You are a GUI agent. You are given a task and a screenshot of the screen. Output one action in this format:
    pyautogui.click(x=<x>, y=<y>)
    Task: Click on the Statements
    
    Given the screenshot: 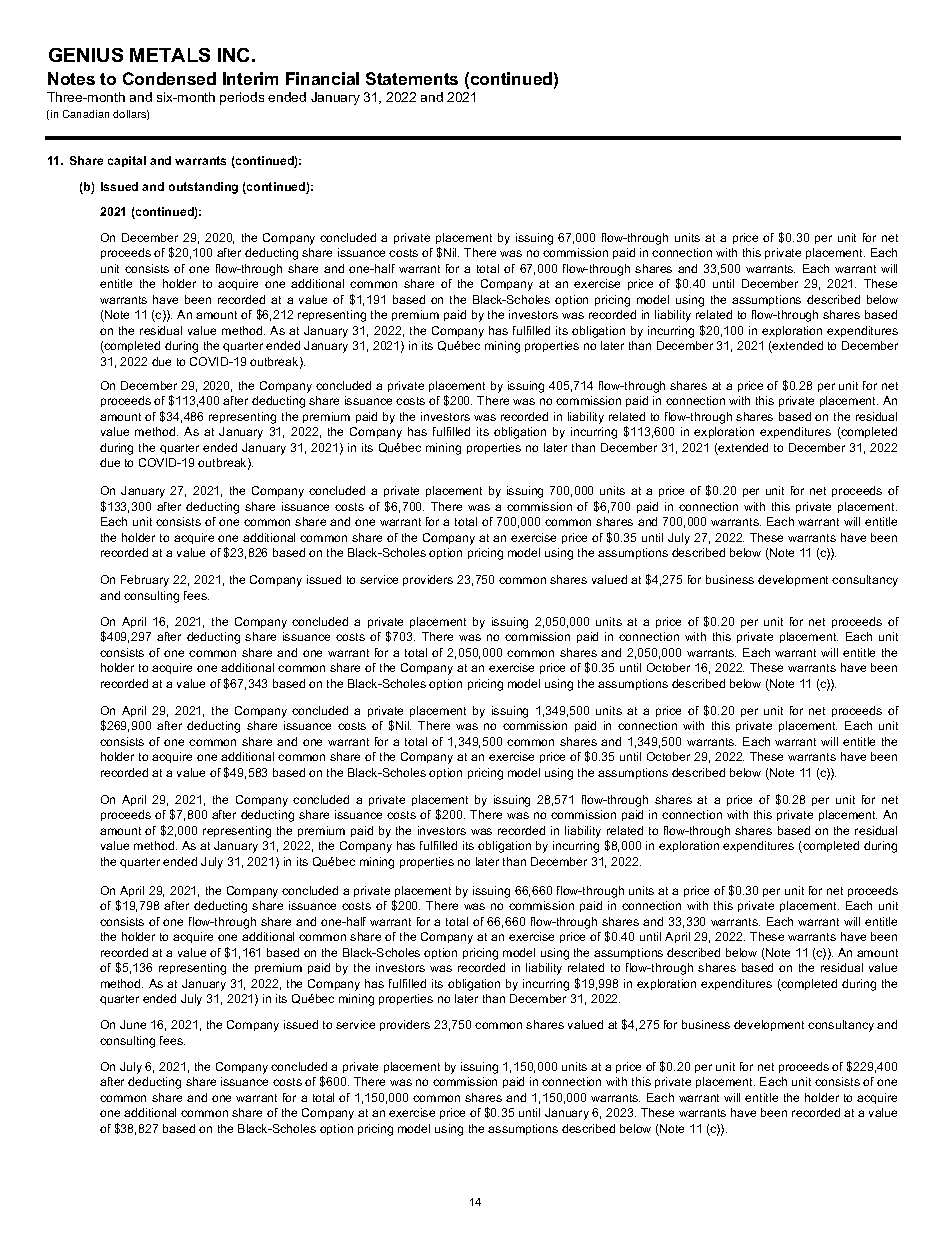 What is the action you would take?
    pyautogui.click(x=412, y=78)
